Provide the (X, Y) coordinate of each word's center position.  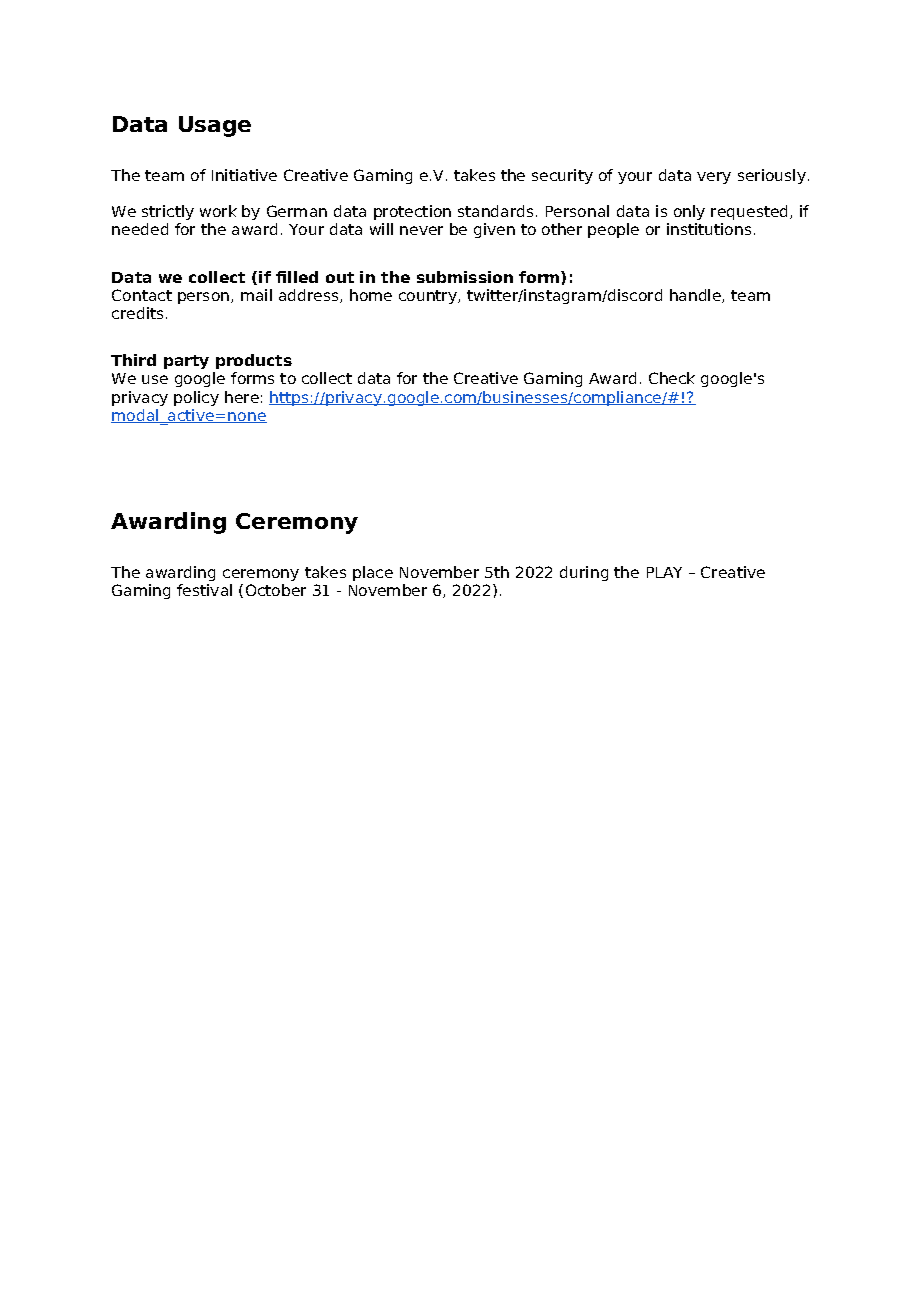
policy (196, 398)
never (421, 230)
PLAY (664, 572)
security (562, 176)
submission (465, 277)
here (242, 397)
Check (672, 378)
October (276, 590)
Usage (215, 126)
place (373, 573)
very (714, 178)
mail (256, 295)
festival (204, 590)
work (218, 211)
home (371, 295)
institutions (709, 229)
